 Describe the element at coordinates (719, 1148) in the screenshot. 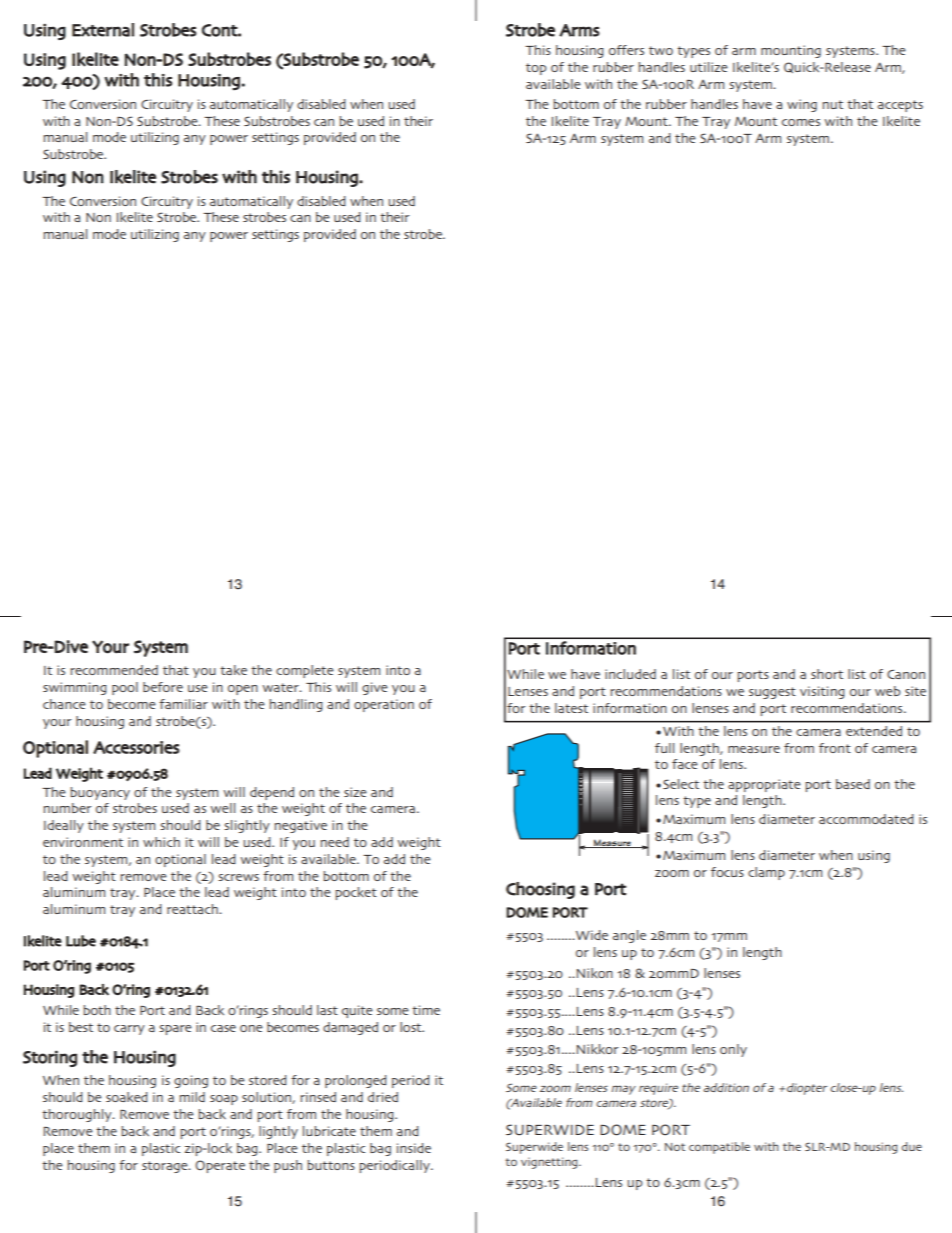

I see `compatible` at that location.
